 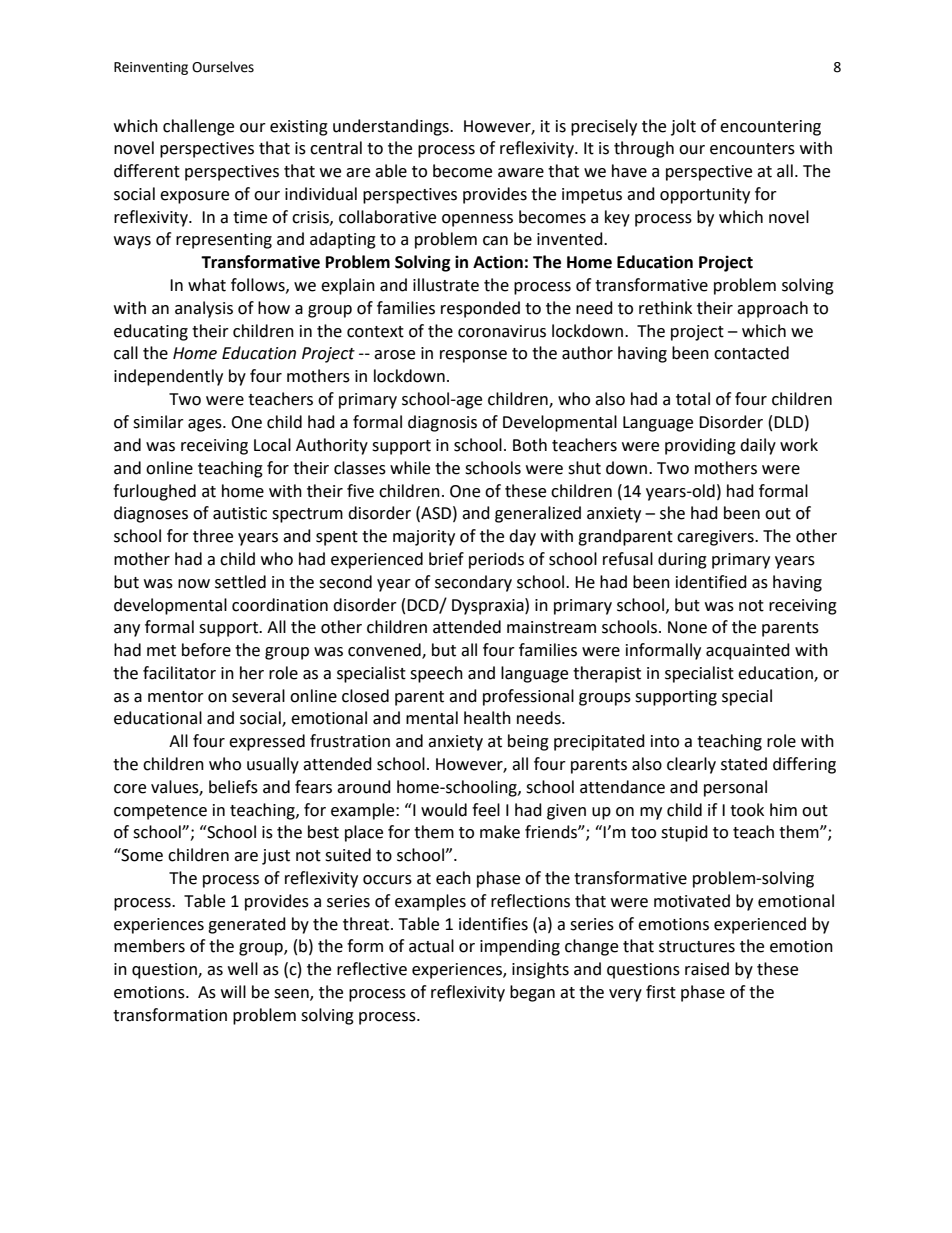 What do you see at coordinates (392, 127) in the screenshot?
I see `understandings` at bounding box center [392, 127].
